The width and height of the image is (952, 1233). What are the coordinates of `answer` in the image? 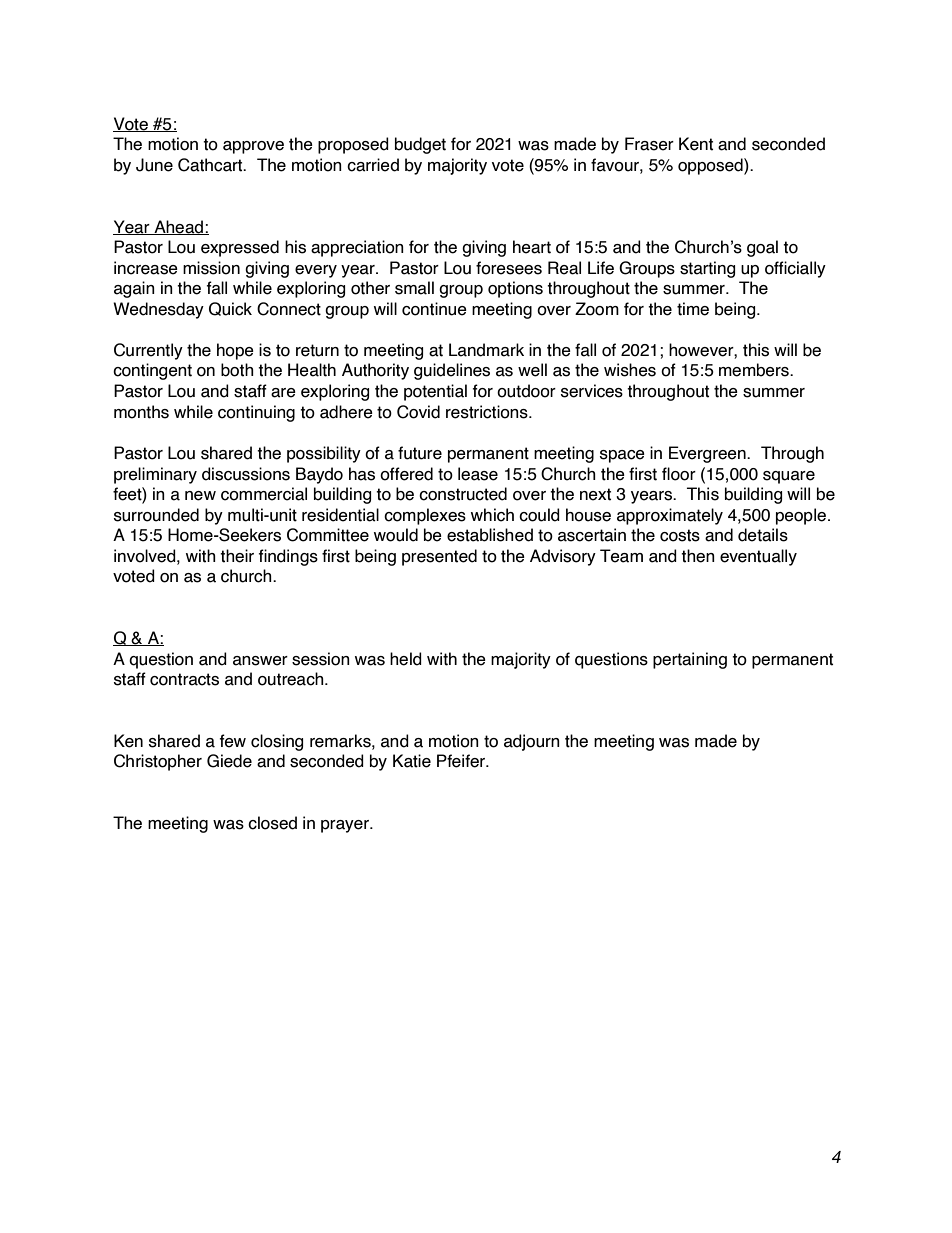 It's located at (260, 661).
